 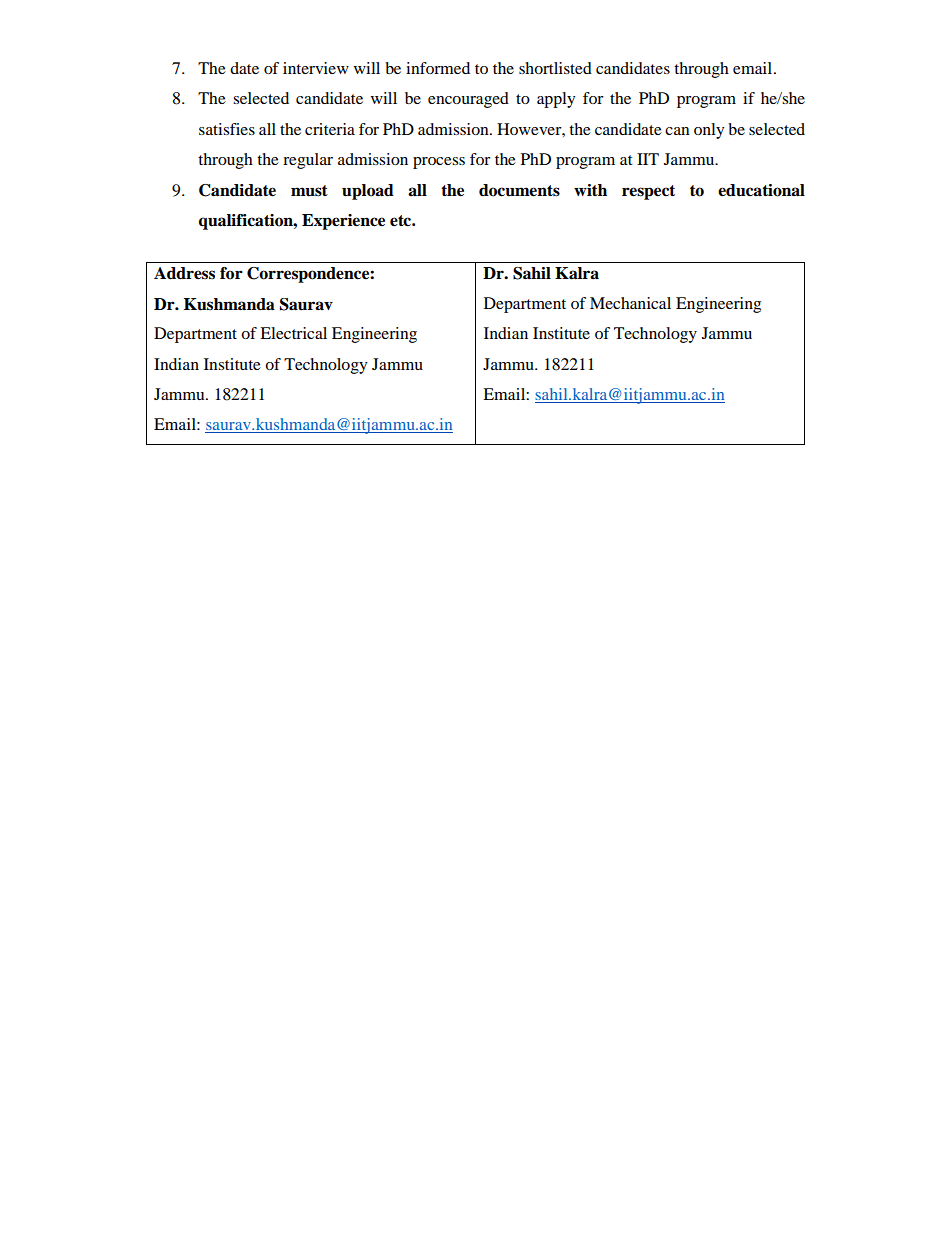 What do you see at coordinates (648, 192) in the document?
I see `respect` at bounding box center [648, 192].
